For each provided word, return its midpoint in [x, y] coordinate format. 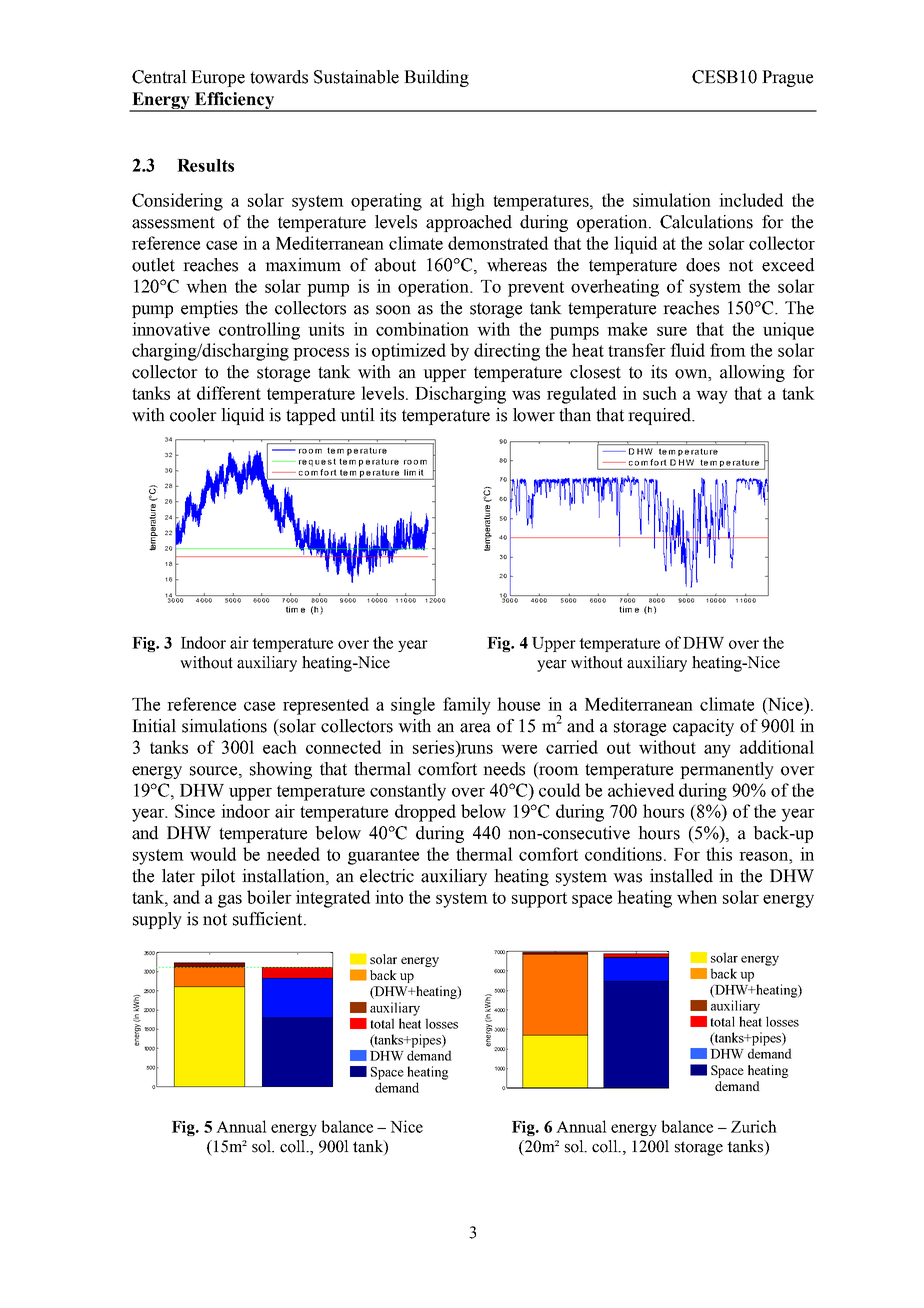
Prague [787, 78]
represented [326, 706]
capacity [703, 727]
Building [436, 78]
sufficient [269, 919]
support [539, 900]
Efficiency [235, 101]
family [467, 706]
